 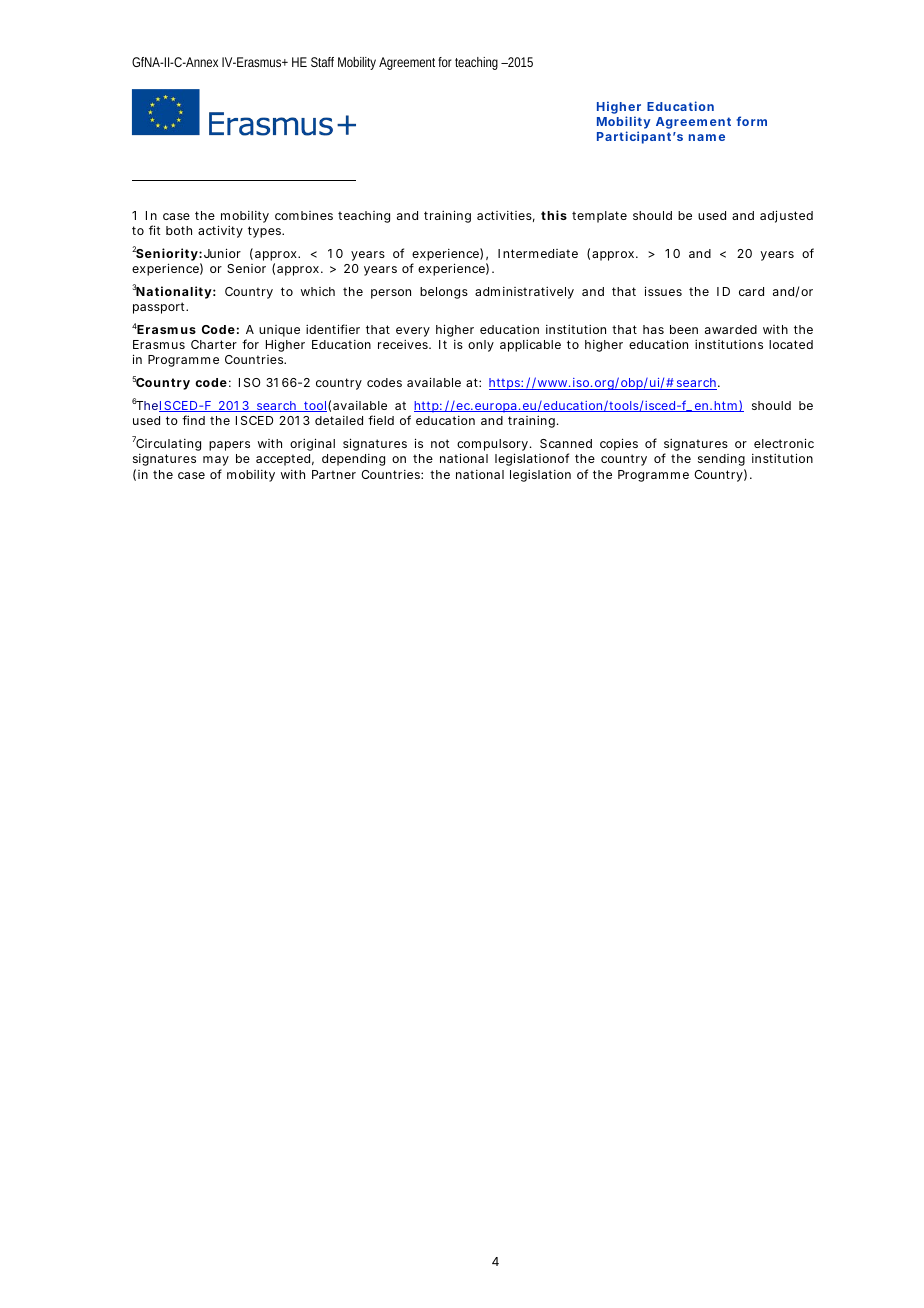 What do you see at coordinates (322, 62) in the screenshot?
I see `Staff` at bounding box center [322, 62].
